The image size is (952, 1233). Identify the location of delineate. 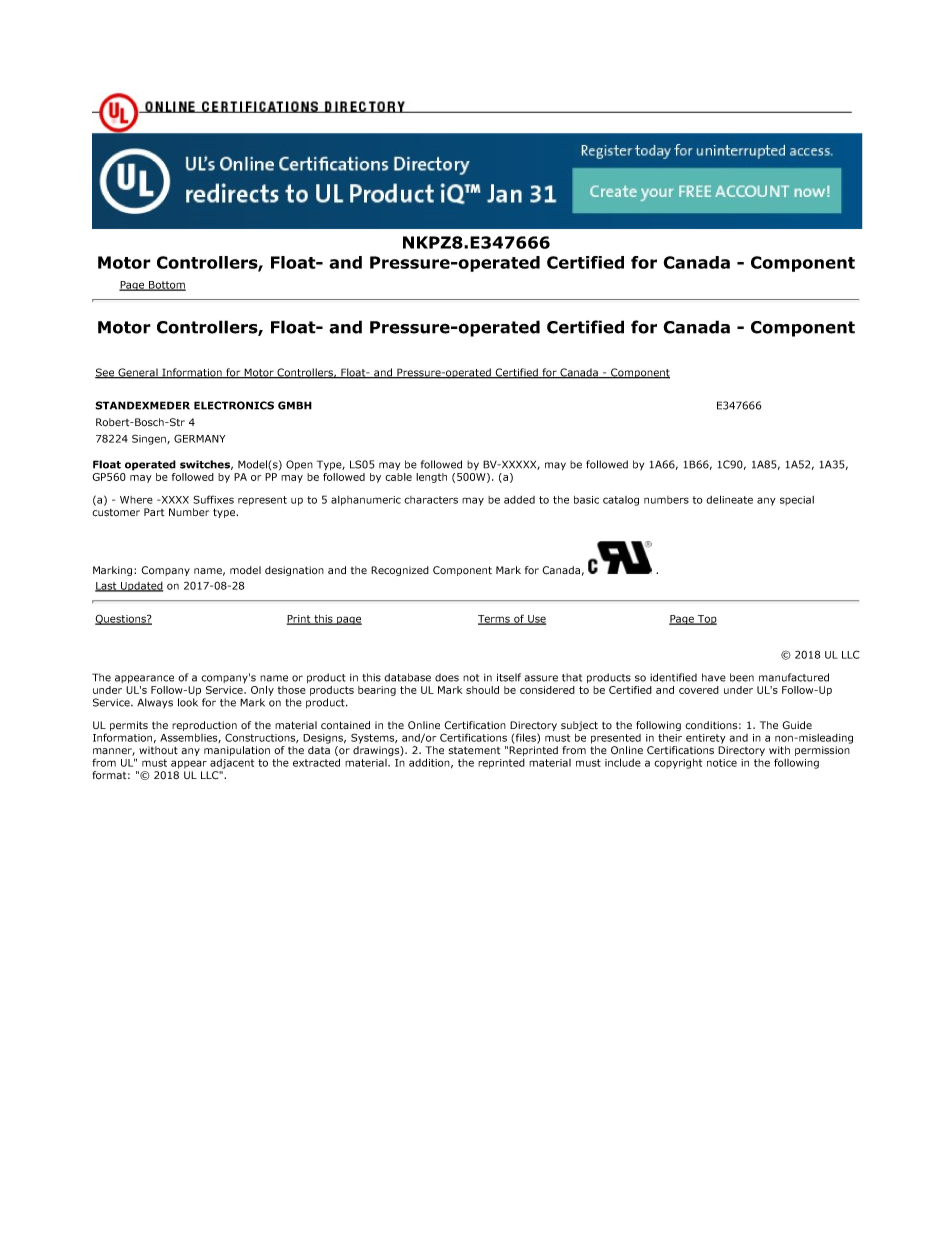
(729, 499).
